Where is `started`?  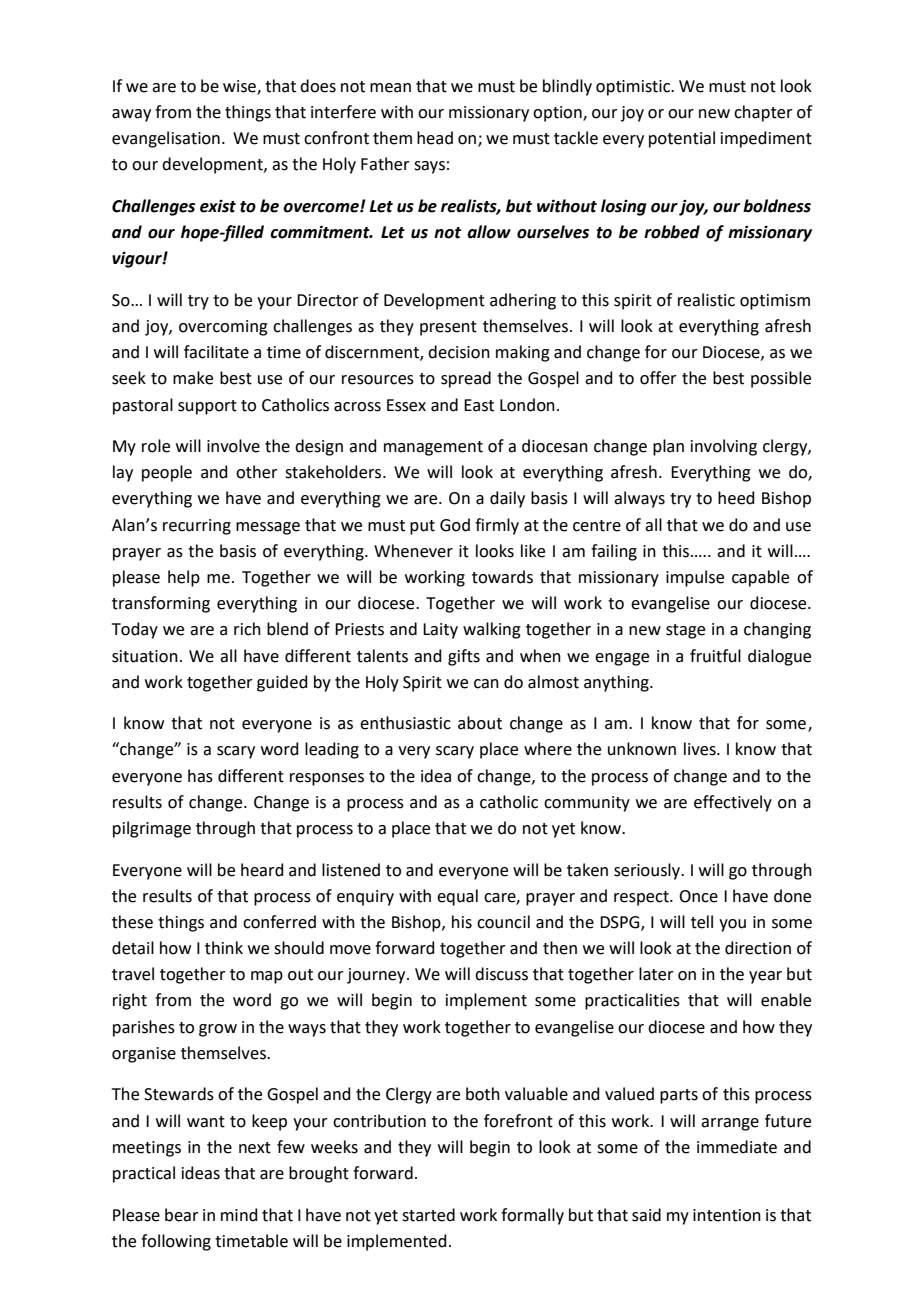
started is located at coordinates (428, 1215).
